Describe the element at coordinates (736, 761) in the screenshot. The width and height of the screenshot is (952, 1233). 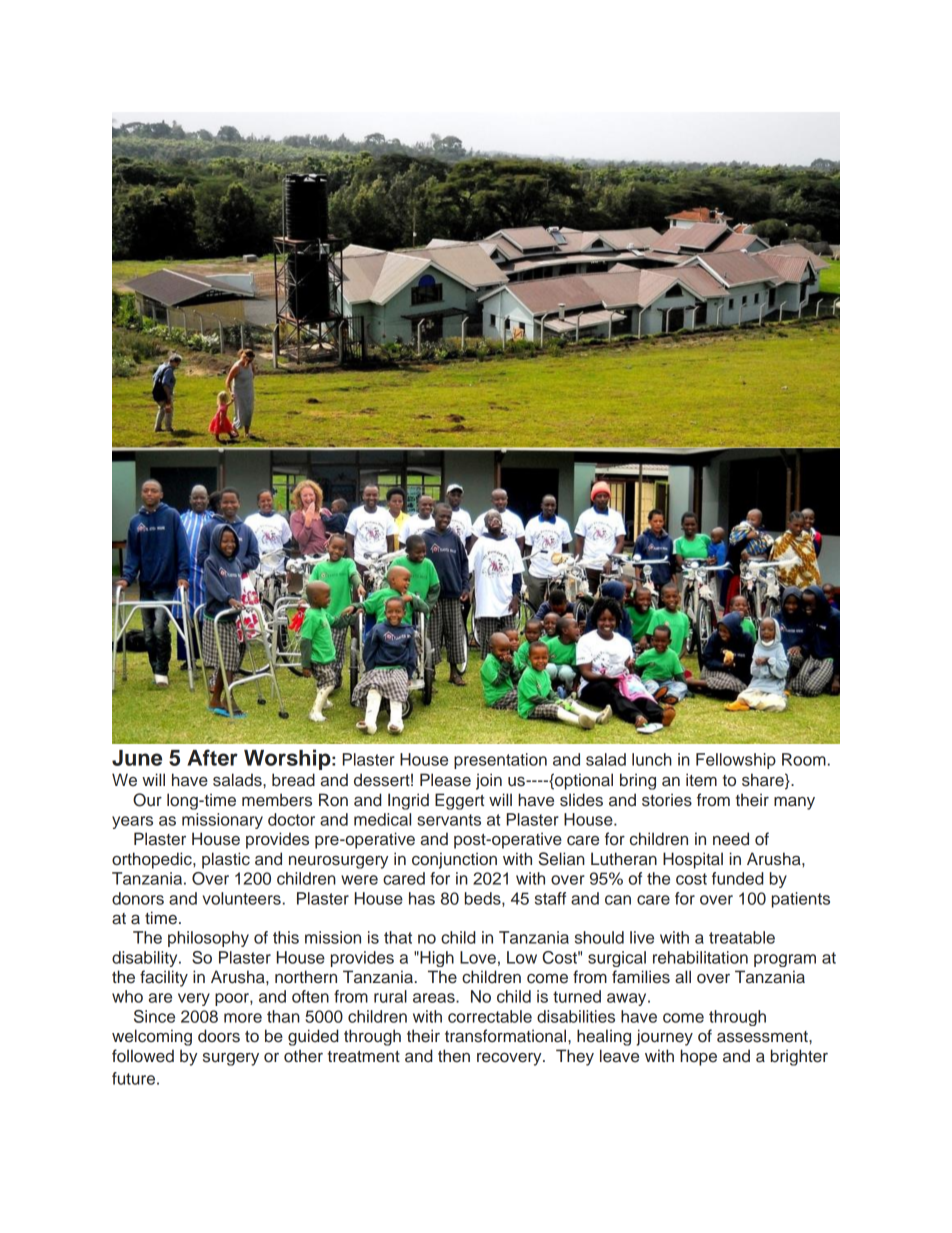
I see `Fellowship` at that location.
